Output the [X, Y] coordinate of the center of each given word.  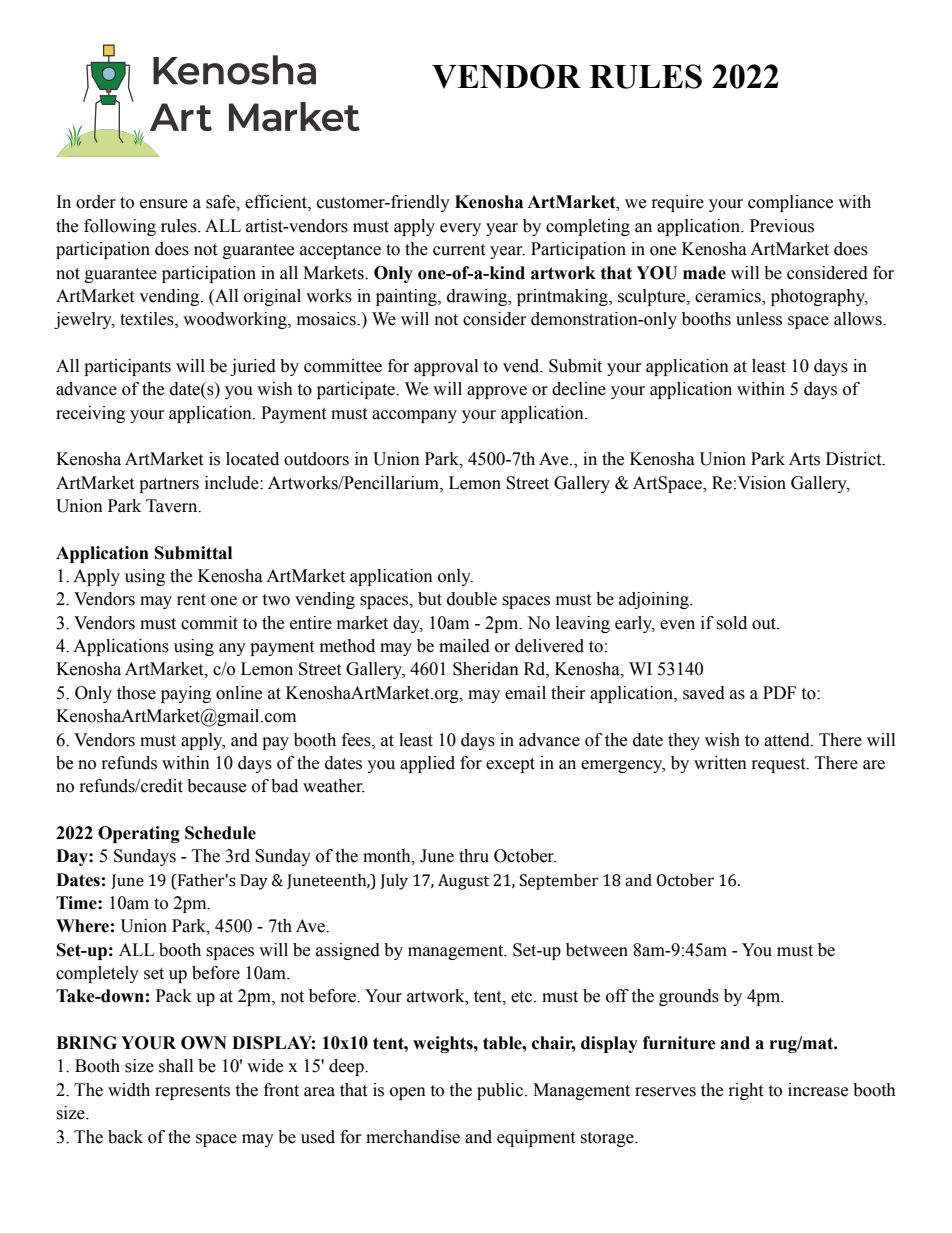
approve [497, 392]
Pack [174, 996]
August [463, 882]
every [460, 229]
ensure [164, 204]
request [780, 765]
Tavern [173, 506]
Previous [782, 226]
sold [731, 623]
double [472, 599]
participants [127, 367]
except [510, 765]
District [855, 459]
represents [192, 1092]
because [216, 786]
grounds [689, 997]
